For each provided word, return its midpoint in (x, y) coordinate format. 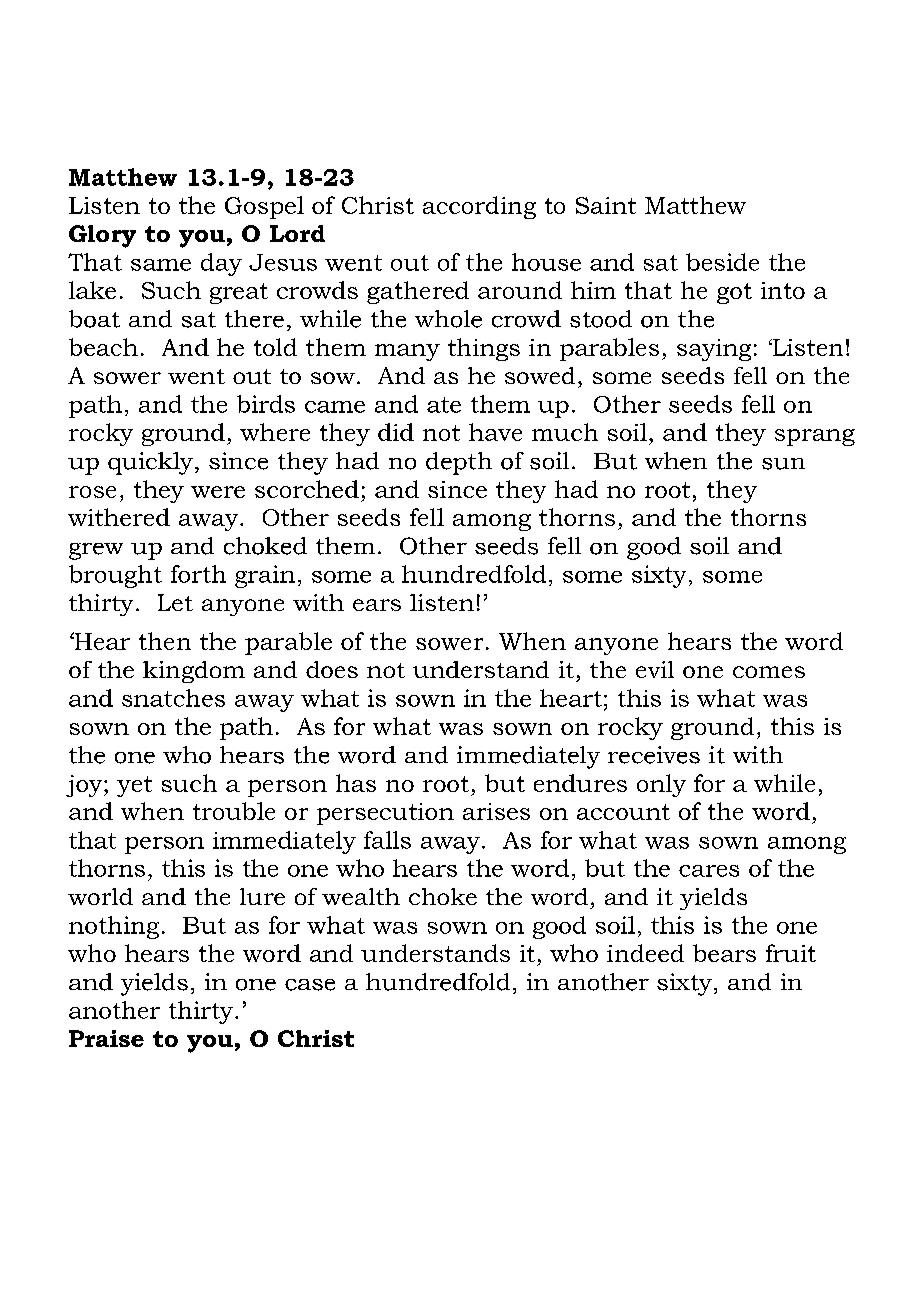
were (218, 492)
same (161, 265)
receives (654, 755)
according (479, 207)
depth (459, 463)
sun (783, 464)
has (356, 783)
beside (722, 262)
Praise (106, 1038)
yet (134, 786)
